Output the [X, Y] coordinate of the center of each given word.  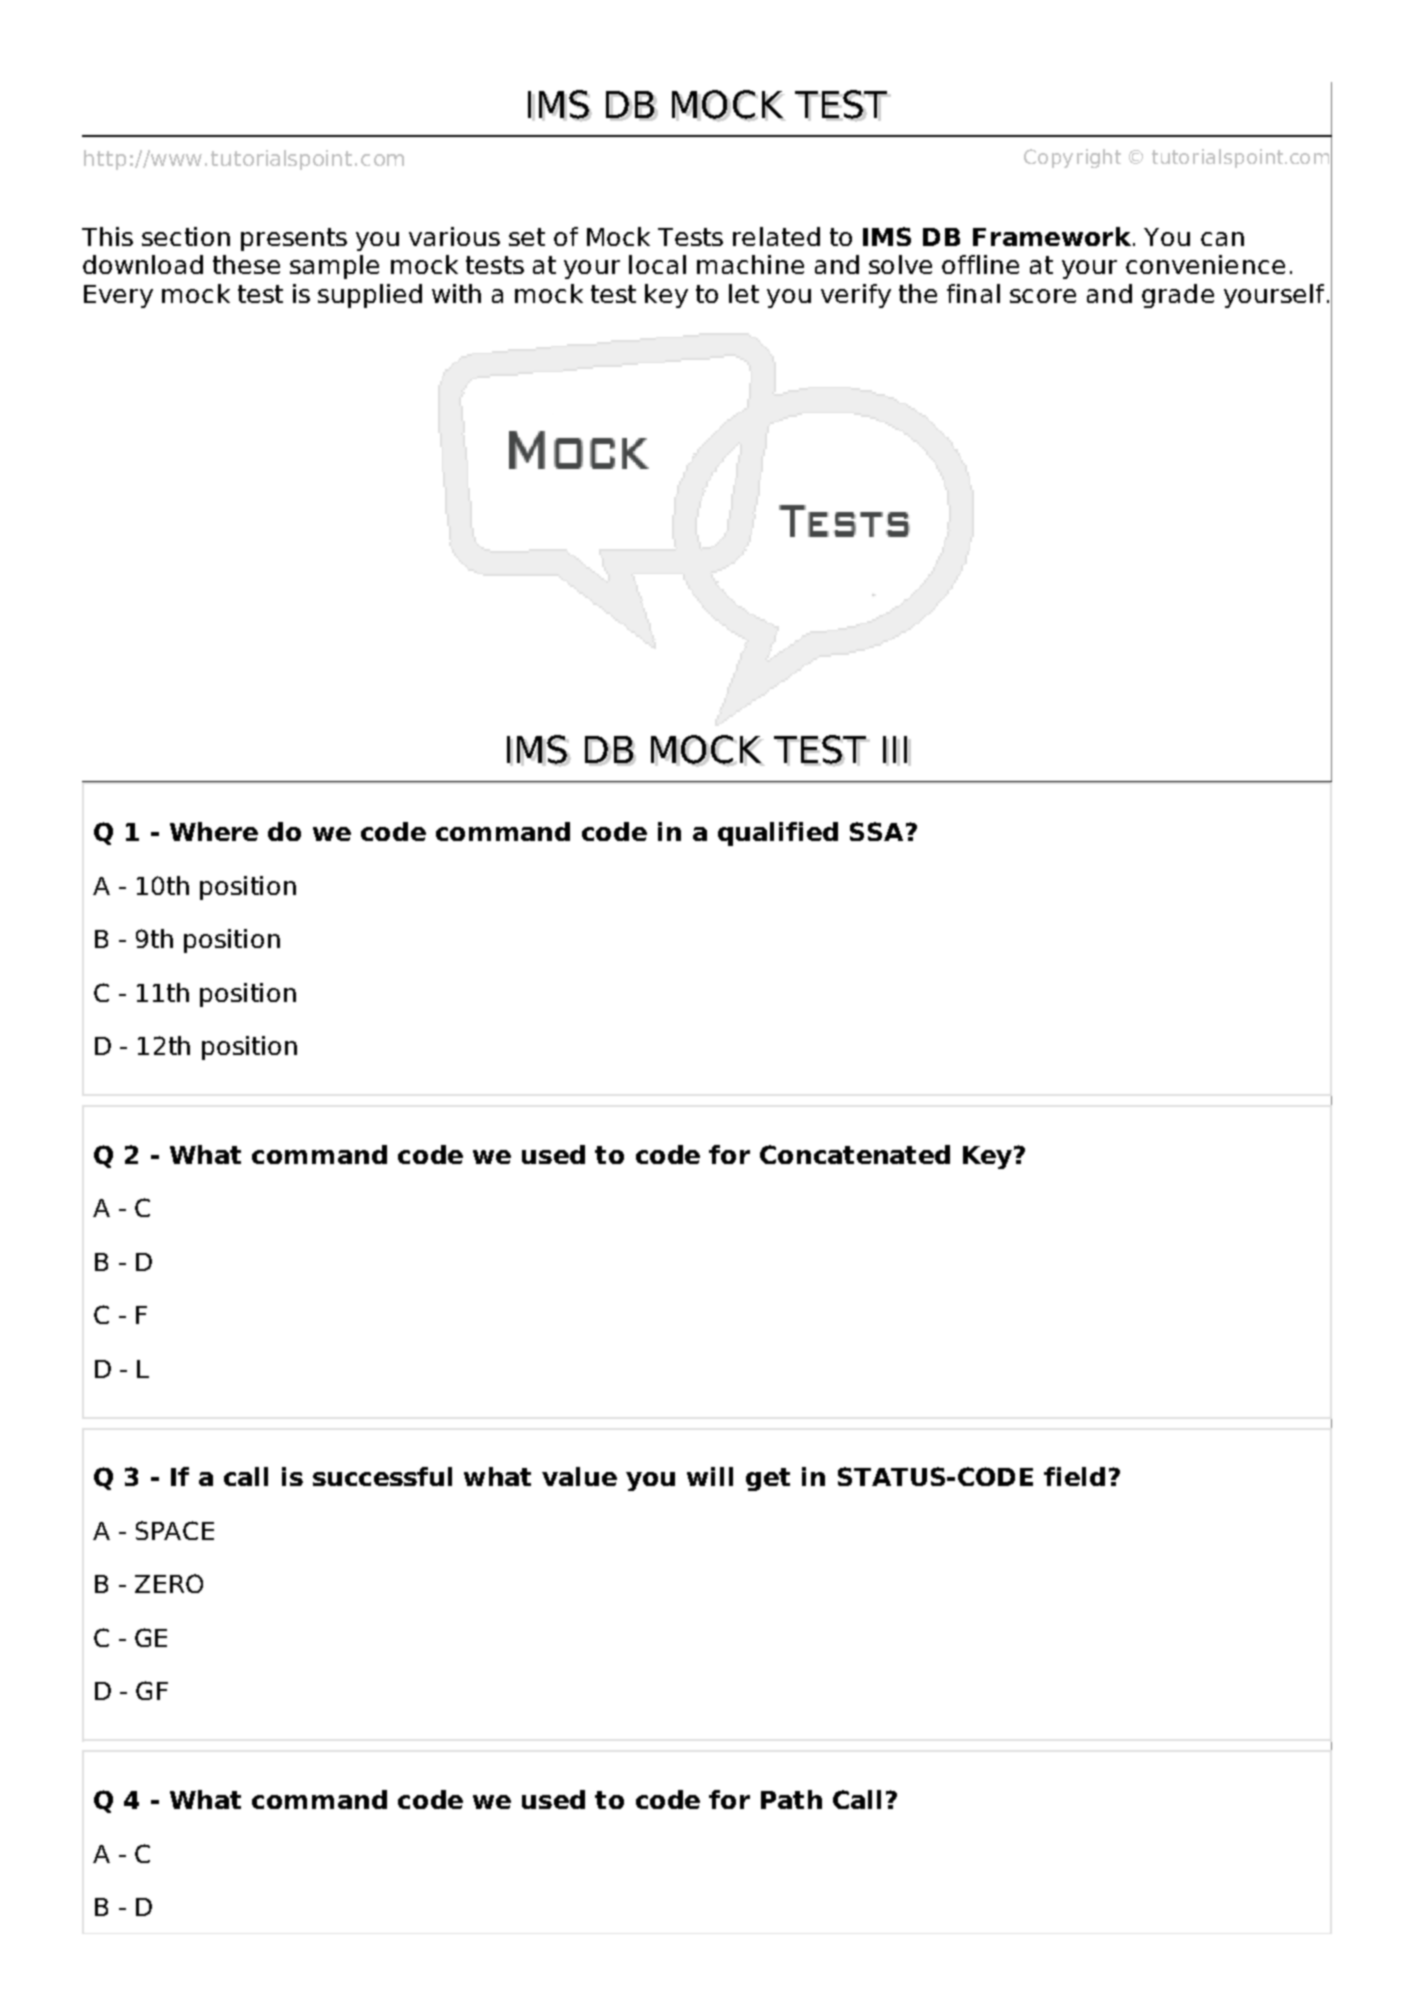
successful [382, 1476]
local [657, 264]
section [186, 236]
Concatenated [855, 1154]
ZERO [169, 1583]
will [710, 1476]
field [1074, 1476]
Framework [1053, 236]
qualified [778, 834]
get [768, 1479]
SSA [876, 831]
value [579, 1476]
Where [214, 831]
